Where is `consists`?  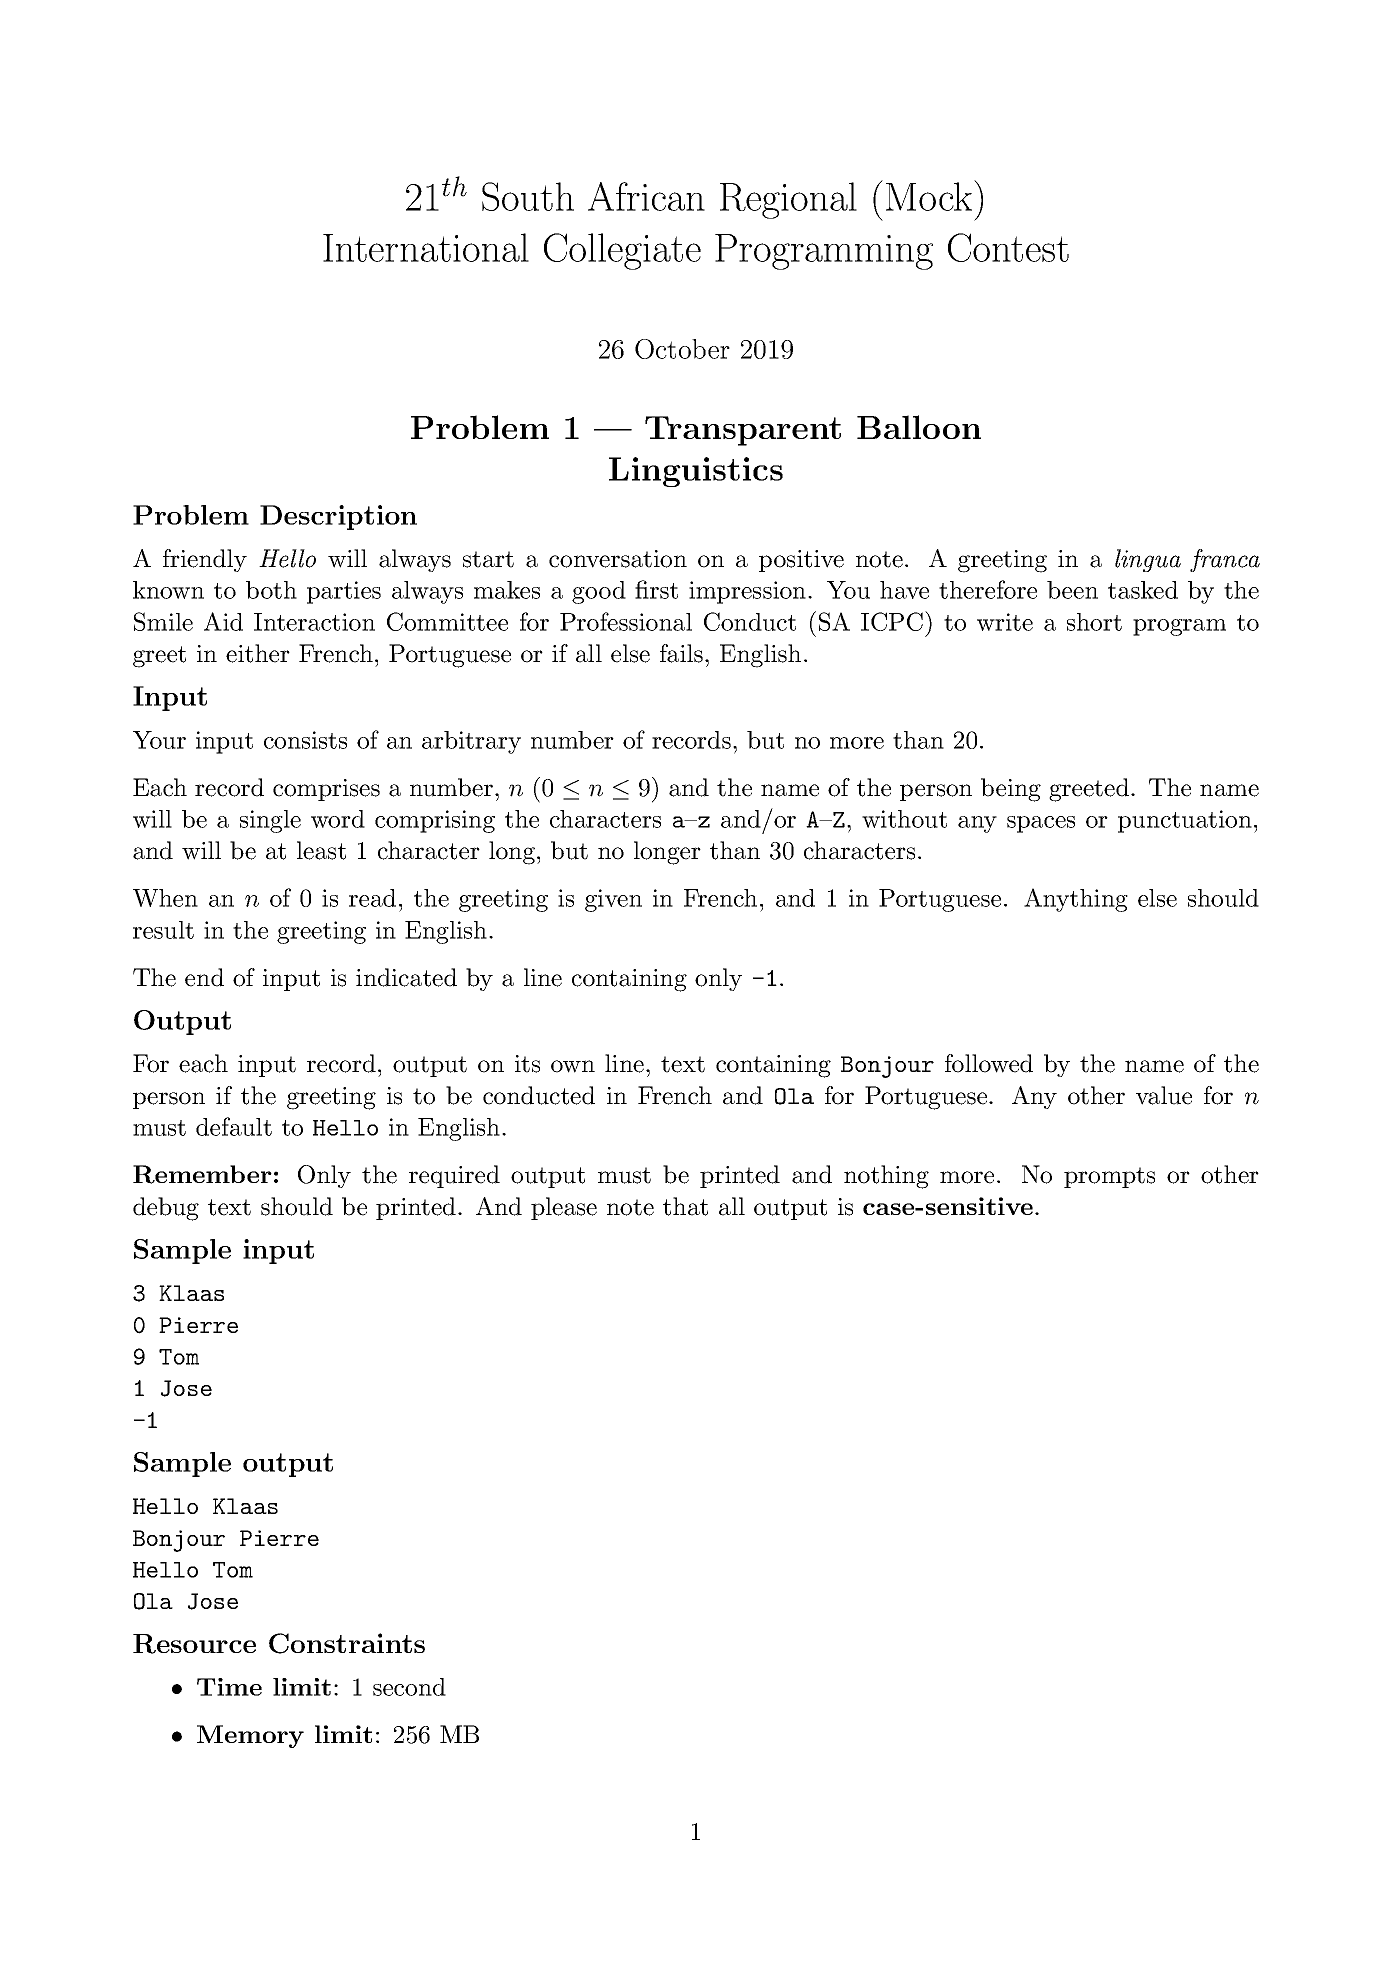 consists is located at coordinates (305, 740).
